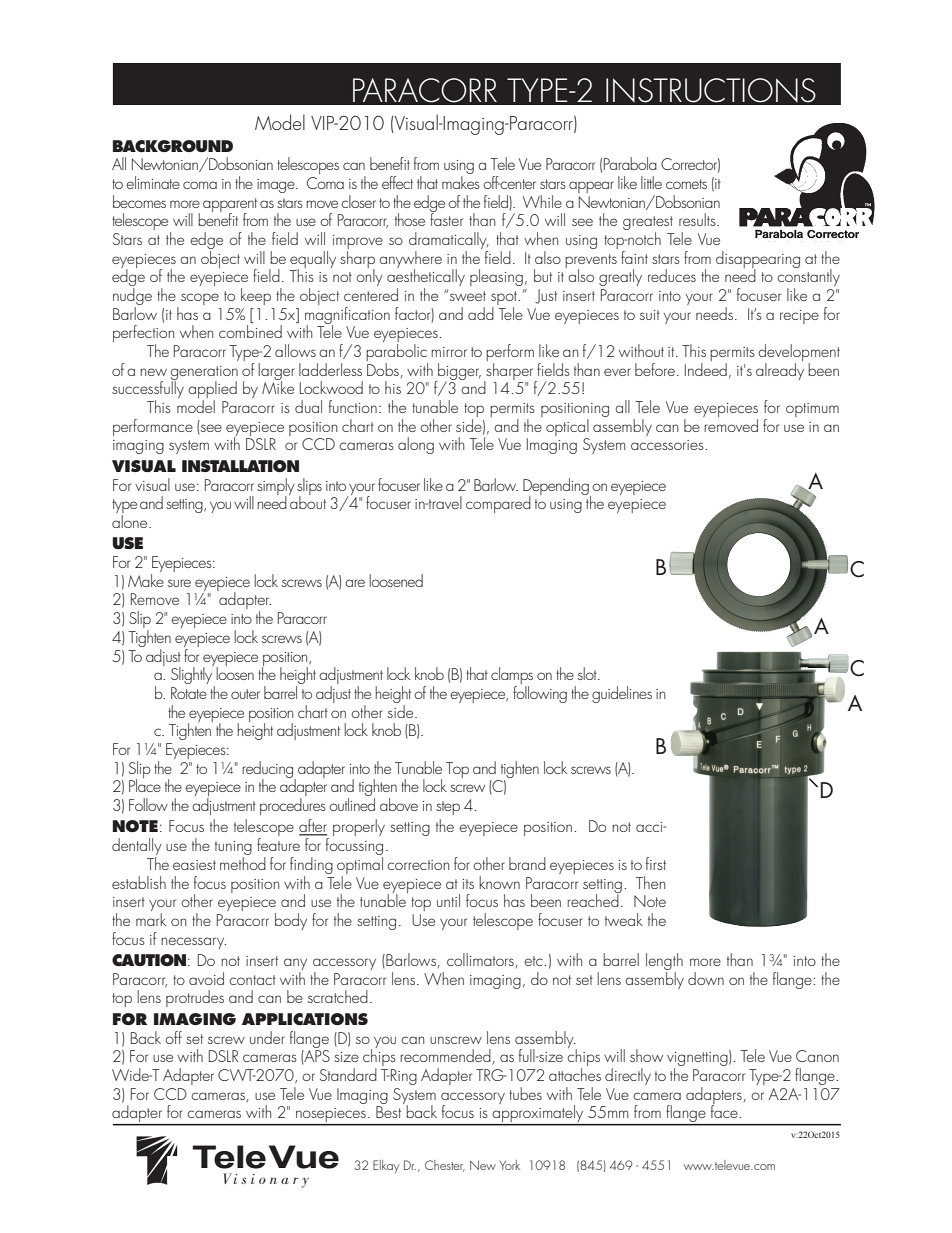 This screenshot has height=1233, width=952. Describe the element at coordinates (230, 206) in the screenshot. I see `apparent` at that location.
